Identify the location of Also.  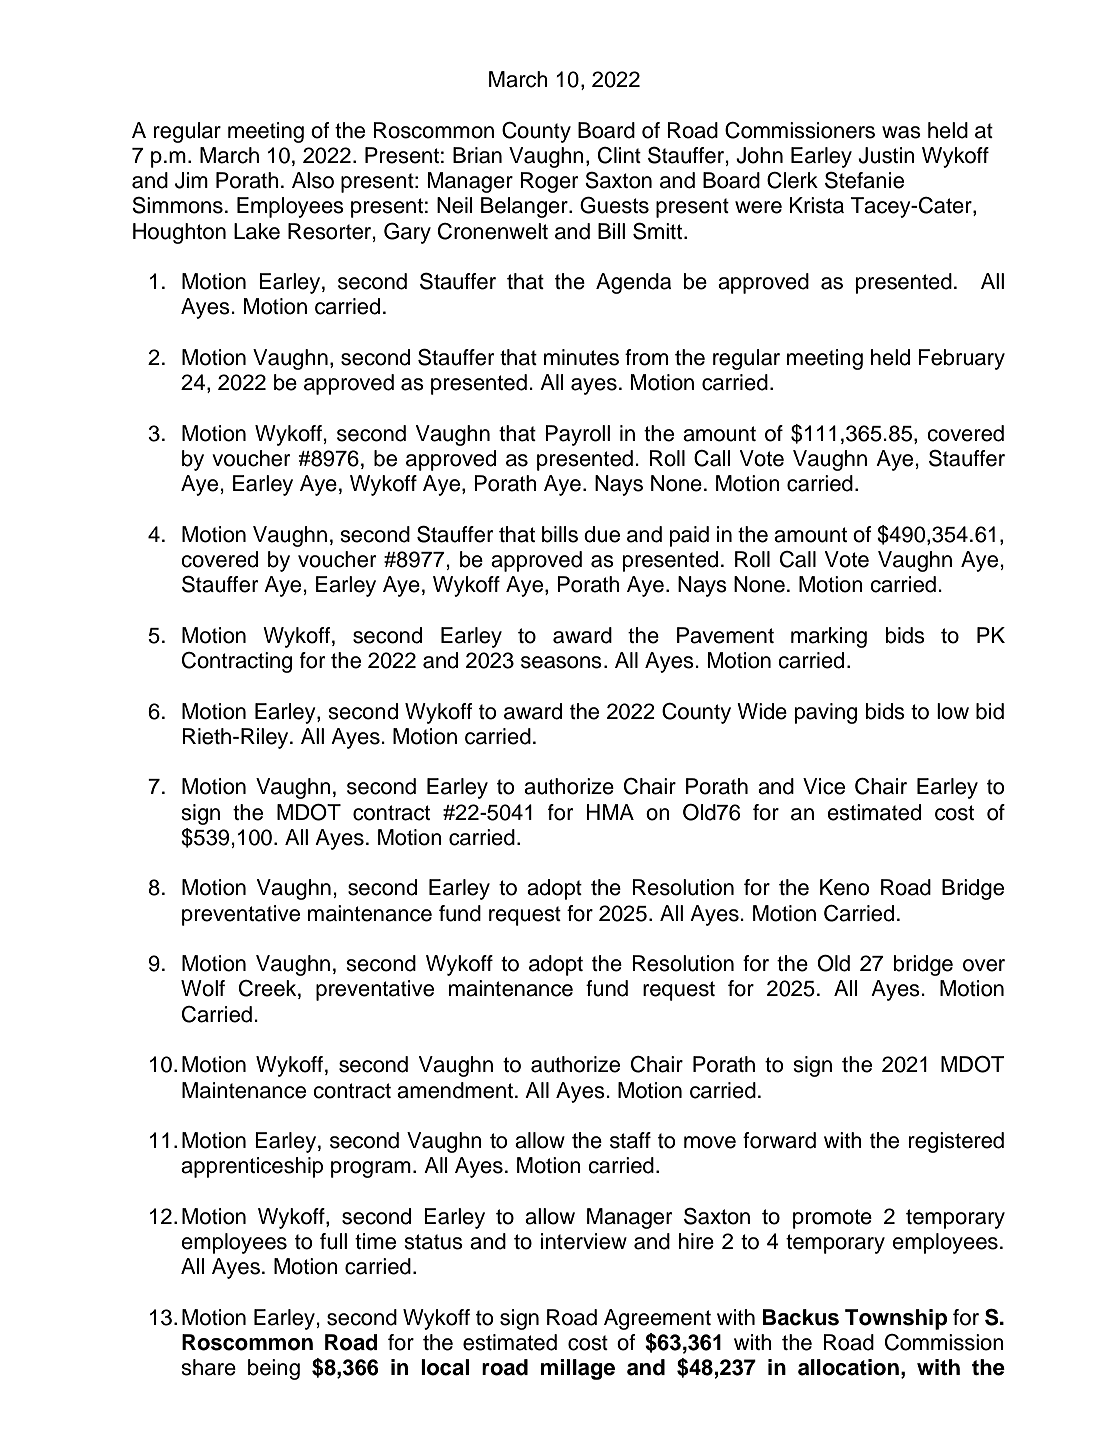
(313, 180).
